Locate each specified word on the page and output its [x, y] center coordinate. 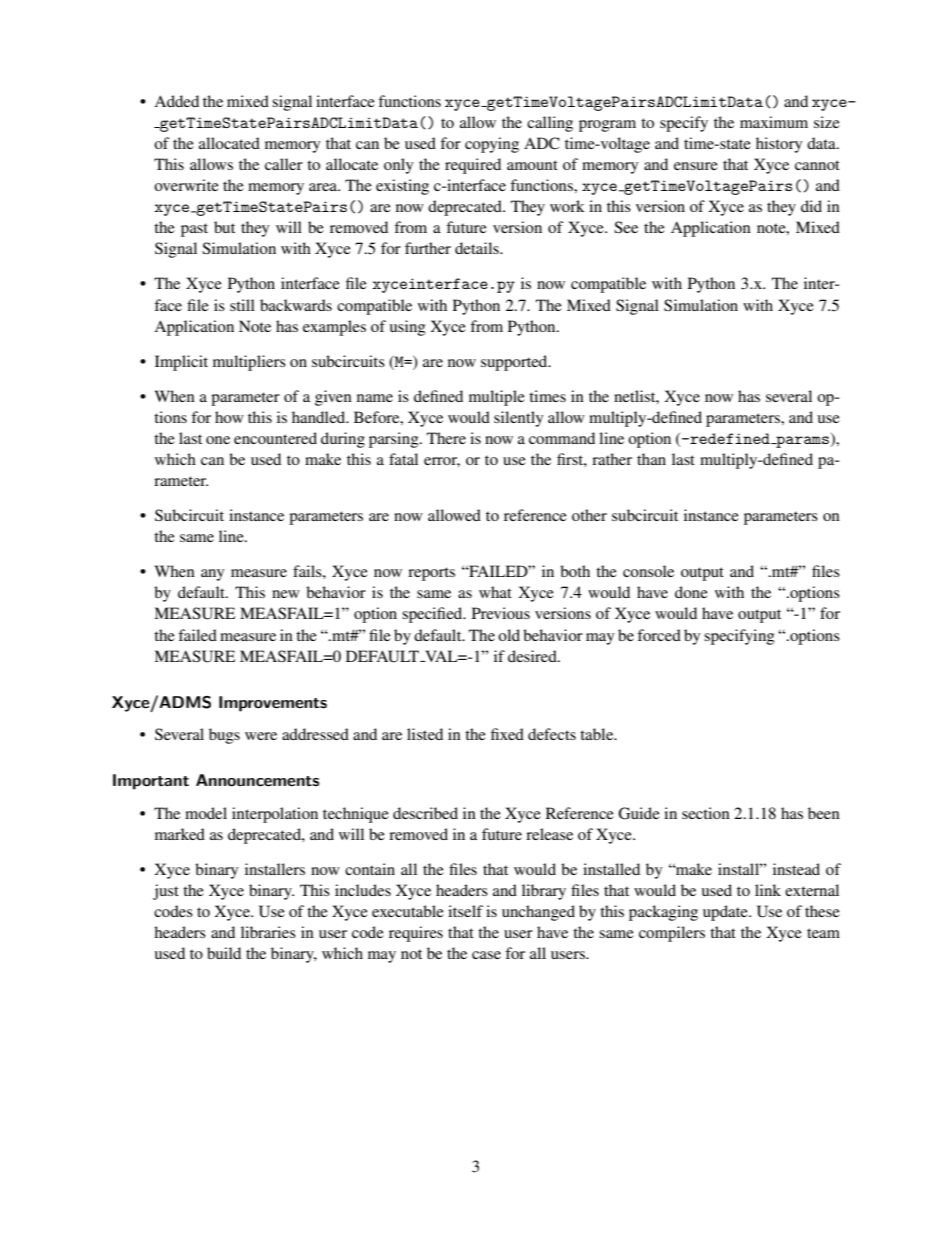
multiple [497, 398]
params [802, 442]
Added [176, 101]
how [229, 417]
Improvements [273, 704]
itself [465, 911]
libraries [268, 932]
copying [492, 145]
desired [533, 656]
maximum [774, 122]
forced [659, 635]
